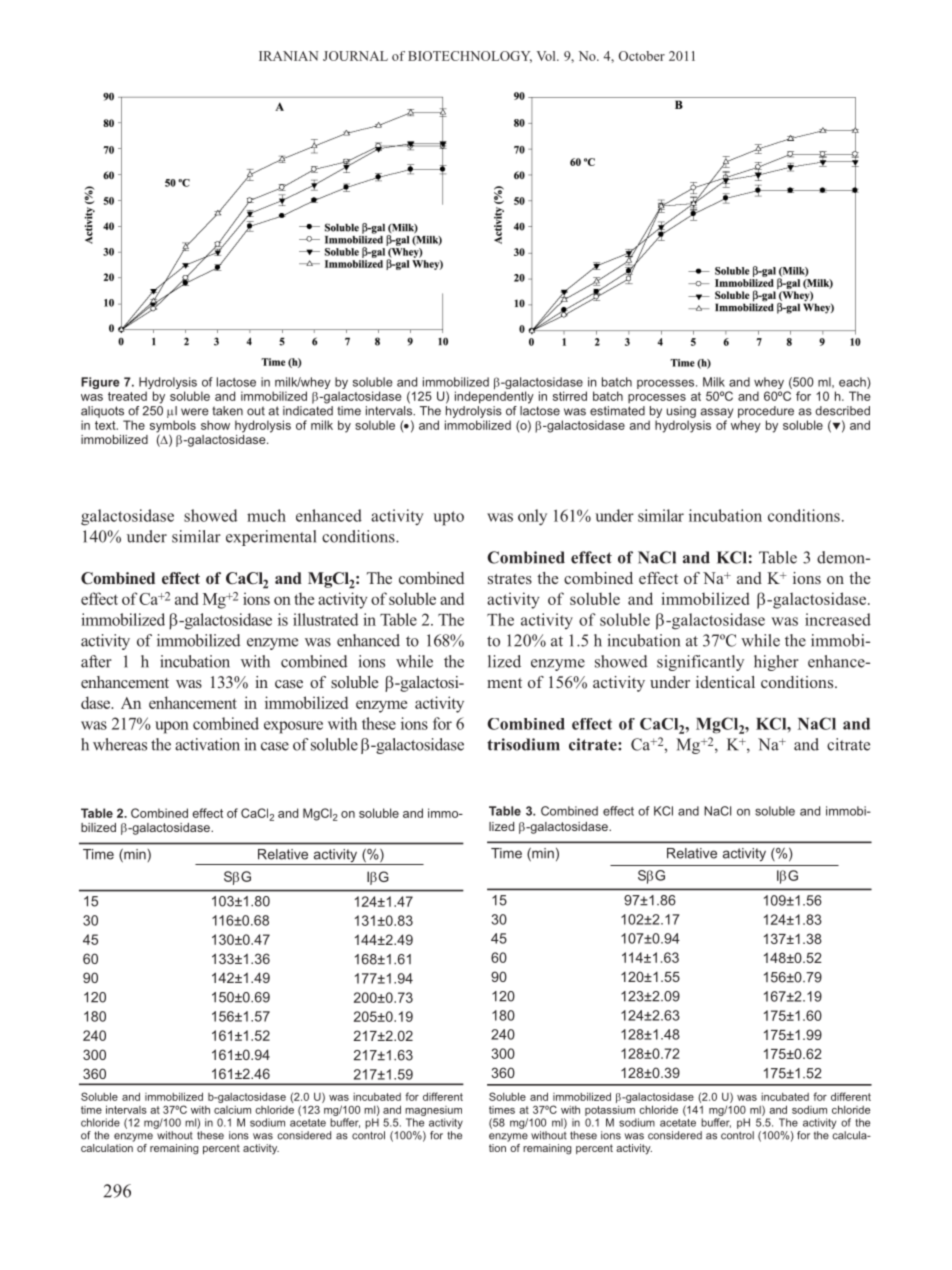  Describe the element at coordinates (433, 1111) in the page. I see `magnesium` at that location.
